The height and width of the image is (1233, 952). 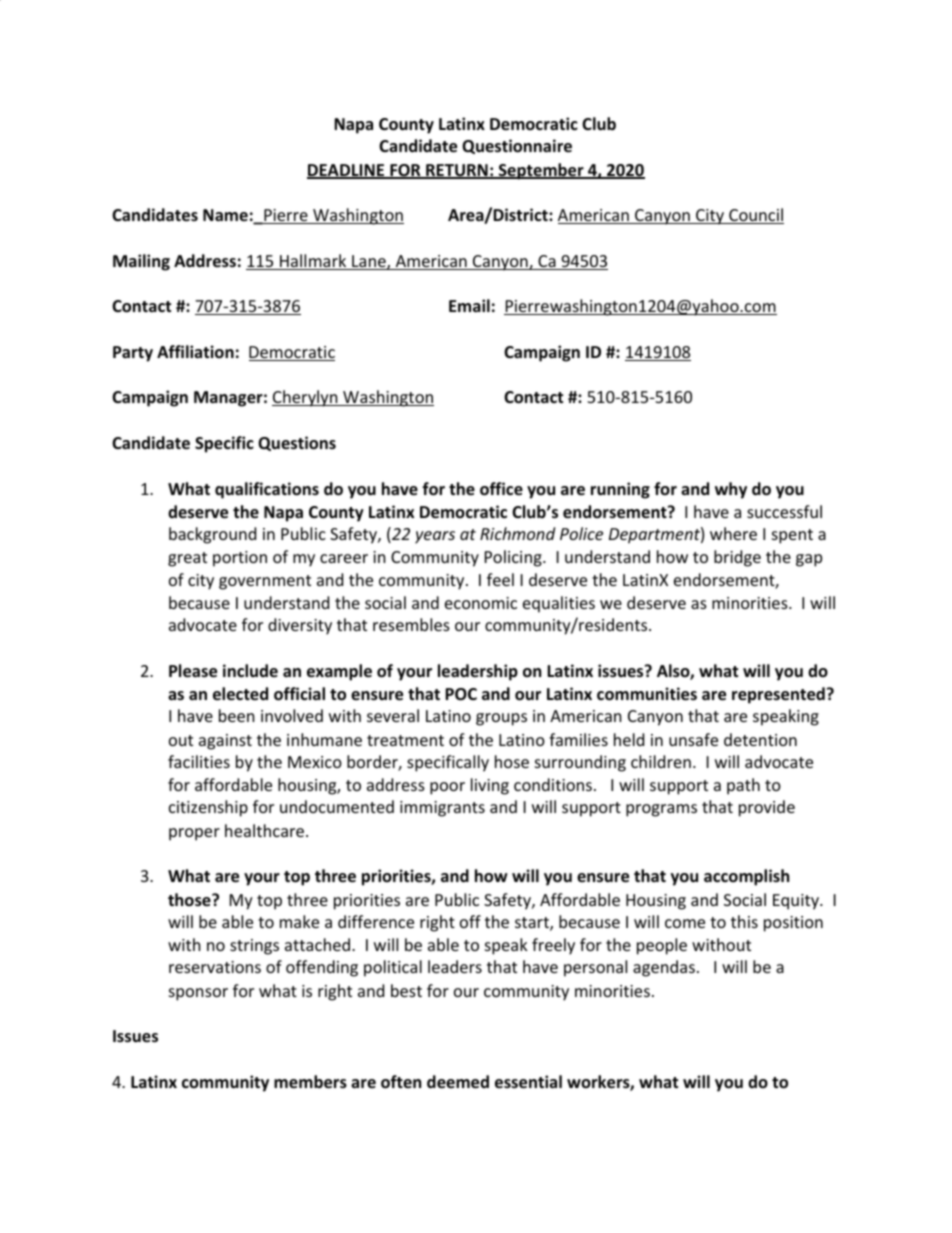 What do you see at coordinates (743, 786) in the image?
I see `path` at bounding box center [743, 786].
